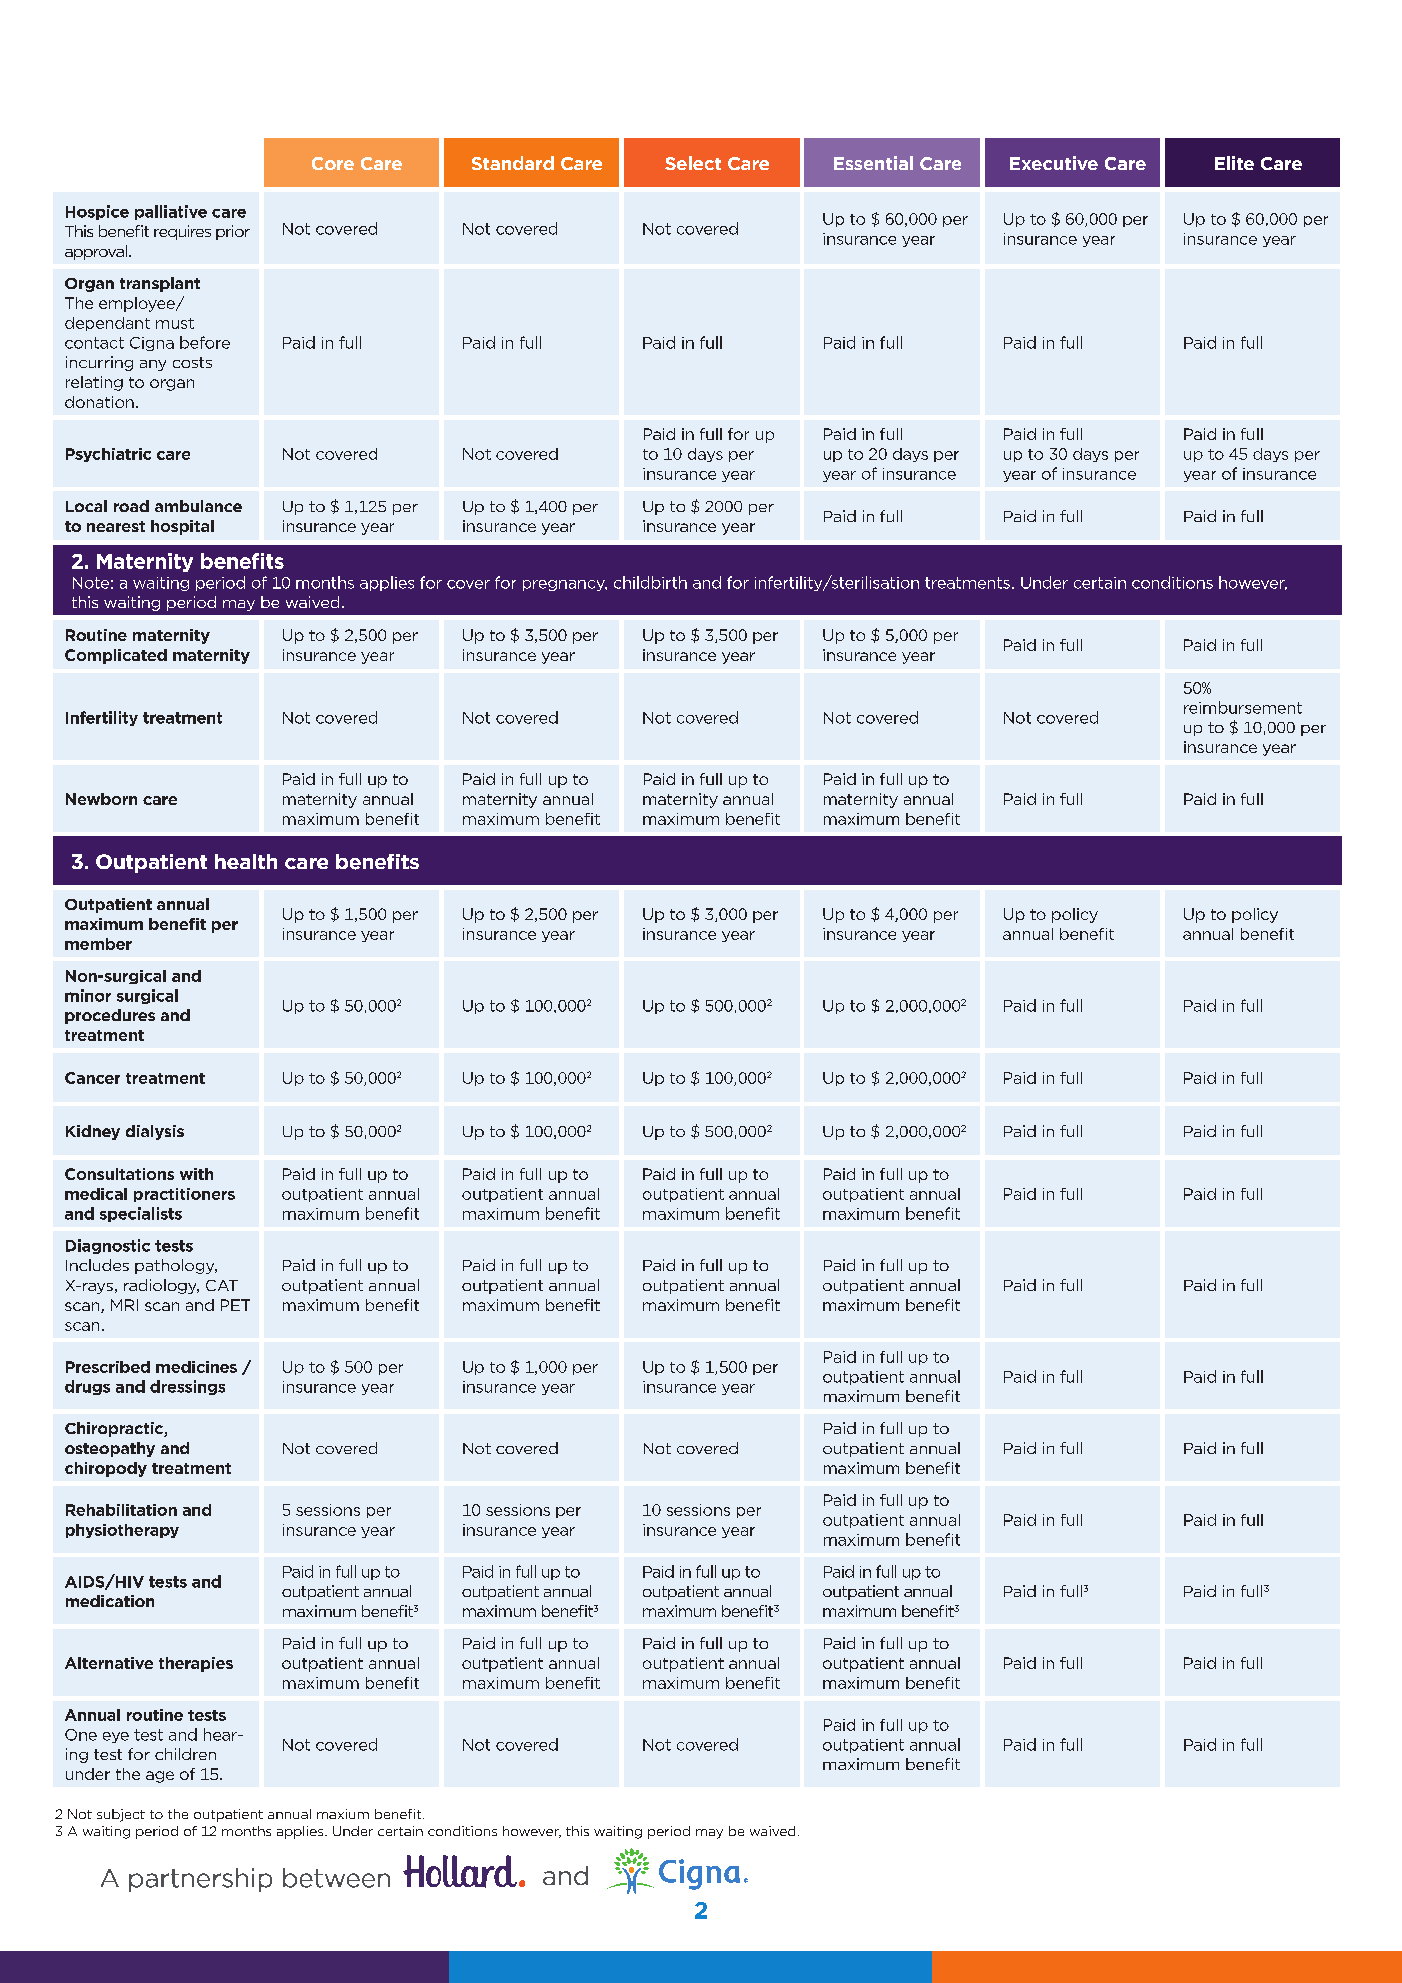 The height and width of the document is (1983, 1402). What do you see at coordinates (650, 582) in the document?
I see `childbirth` at bounding box center [650, 582].
